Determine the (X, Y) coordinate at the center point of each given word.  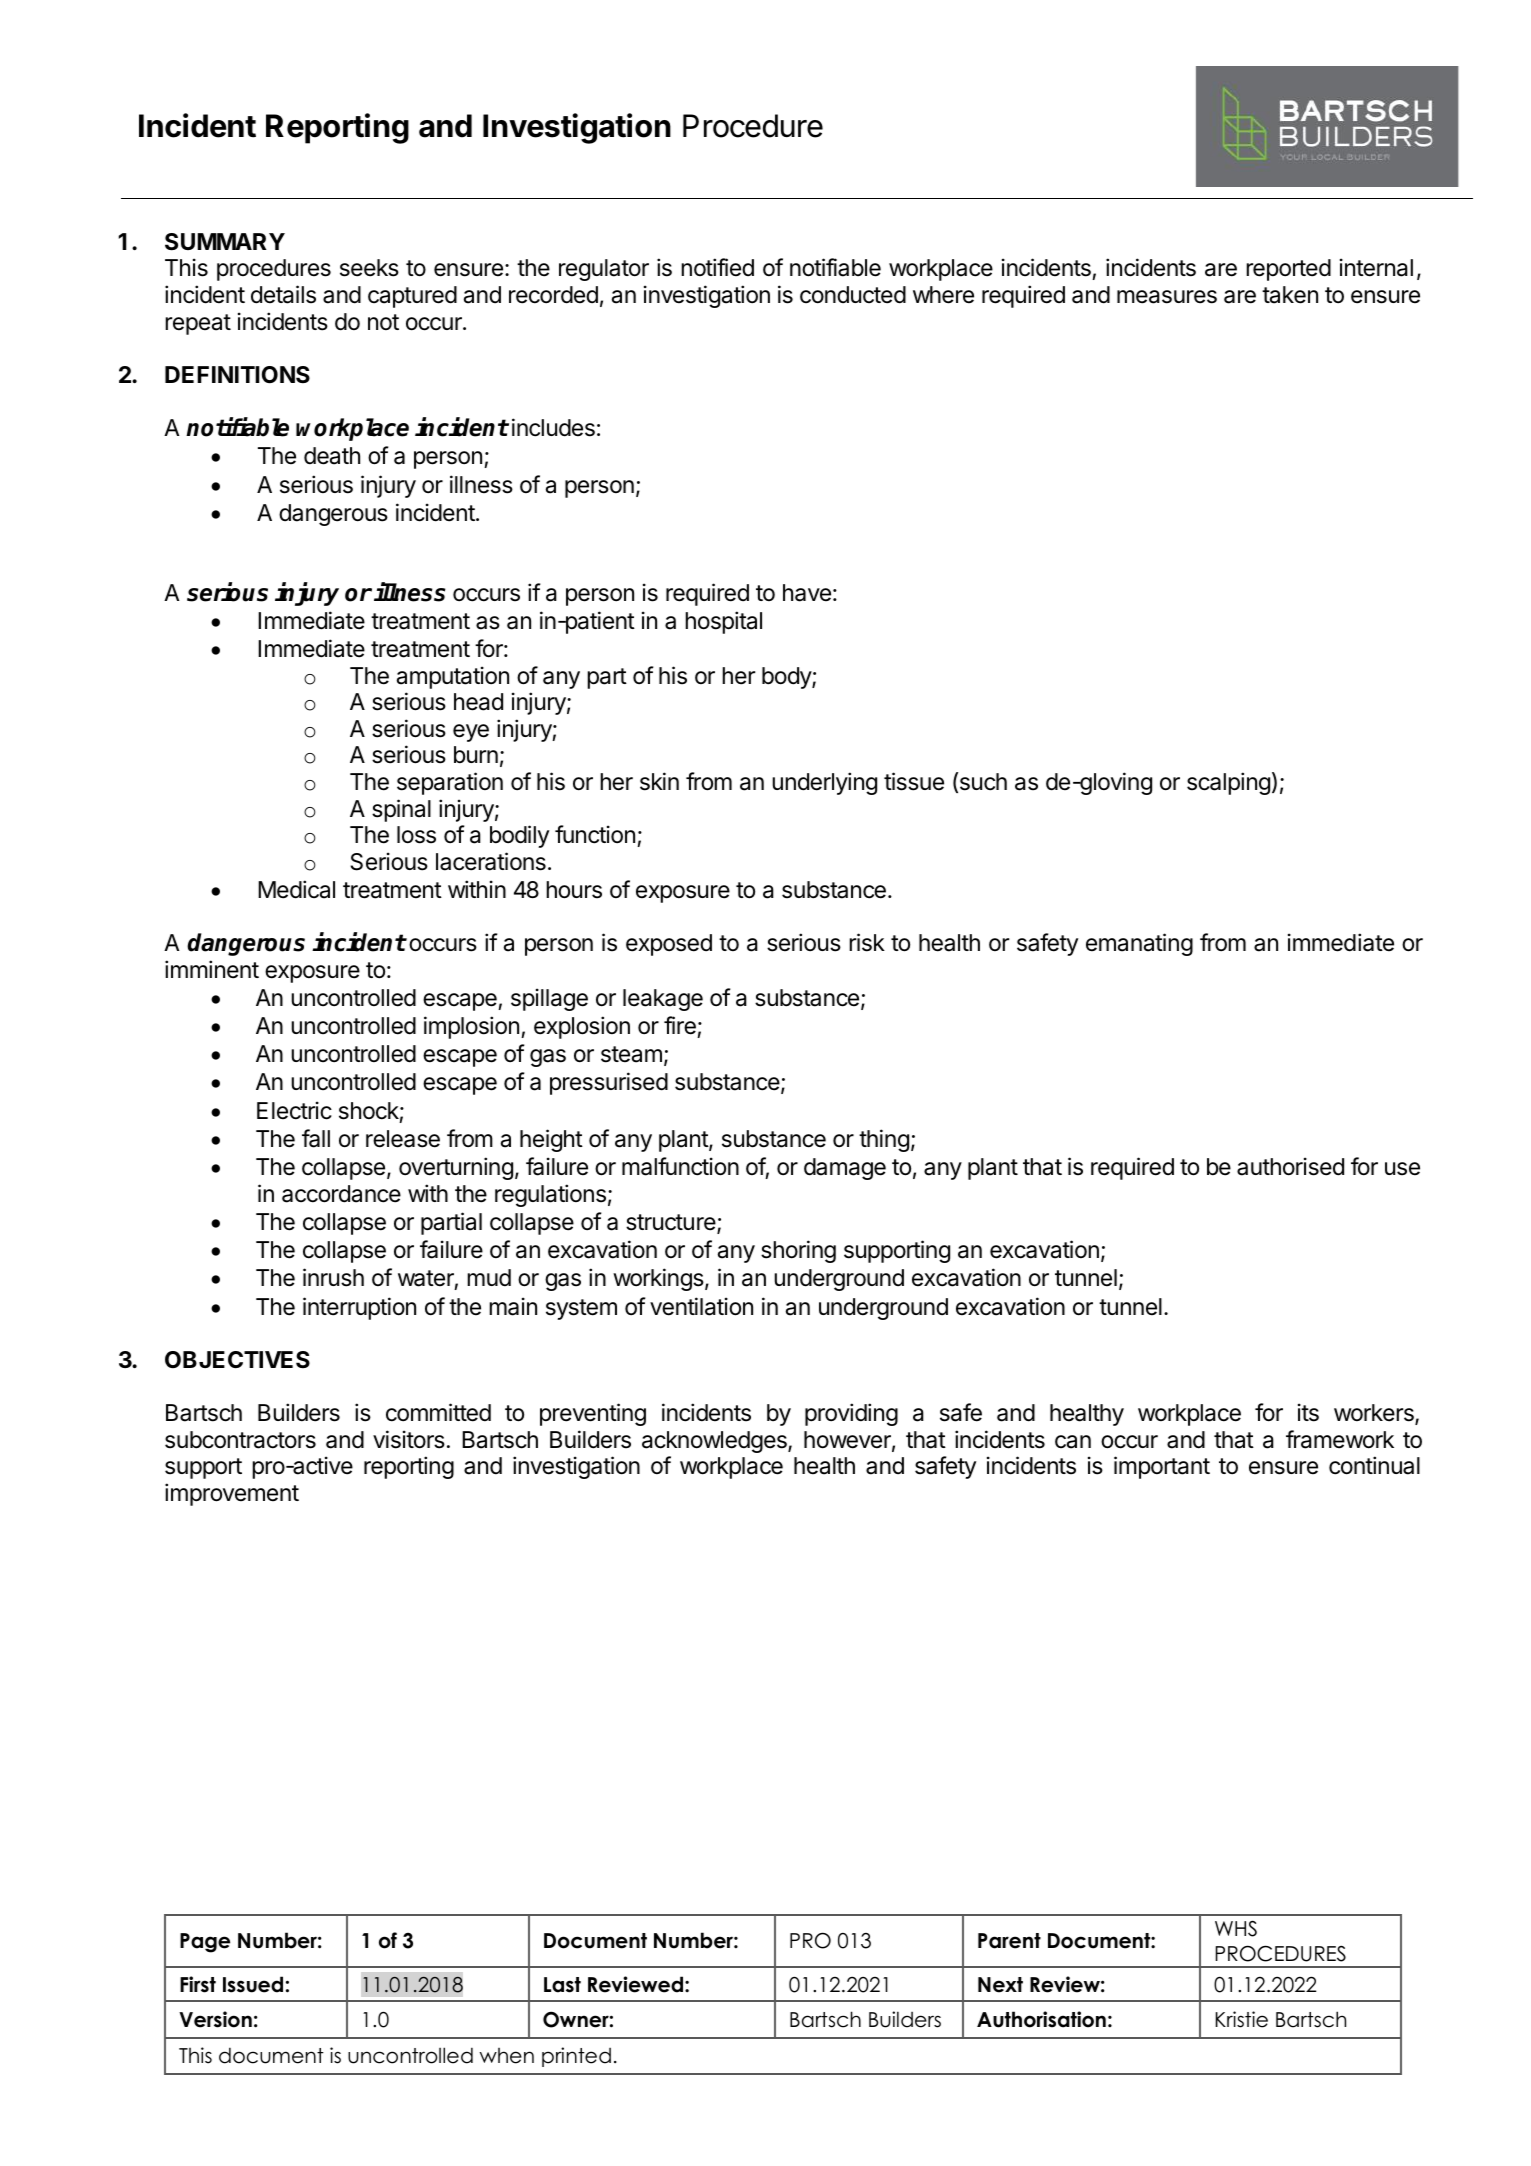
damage (845, 1169)
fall (316, 1138)
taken (1290, 295)
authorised (1290, 1166)
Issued (253, 1984)
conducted (853, 295)
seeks (369, 268)
